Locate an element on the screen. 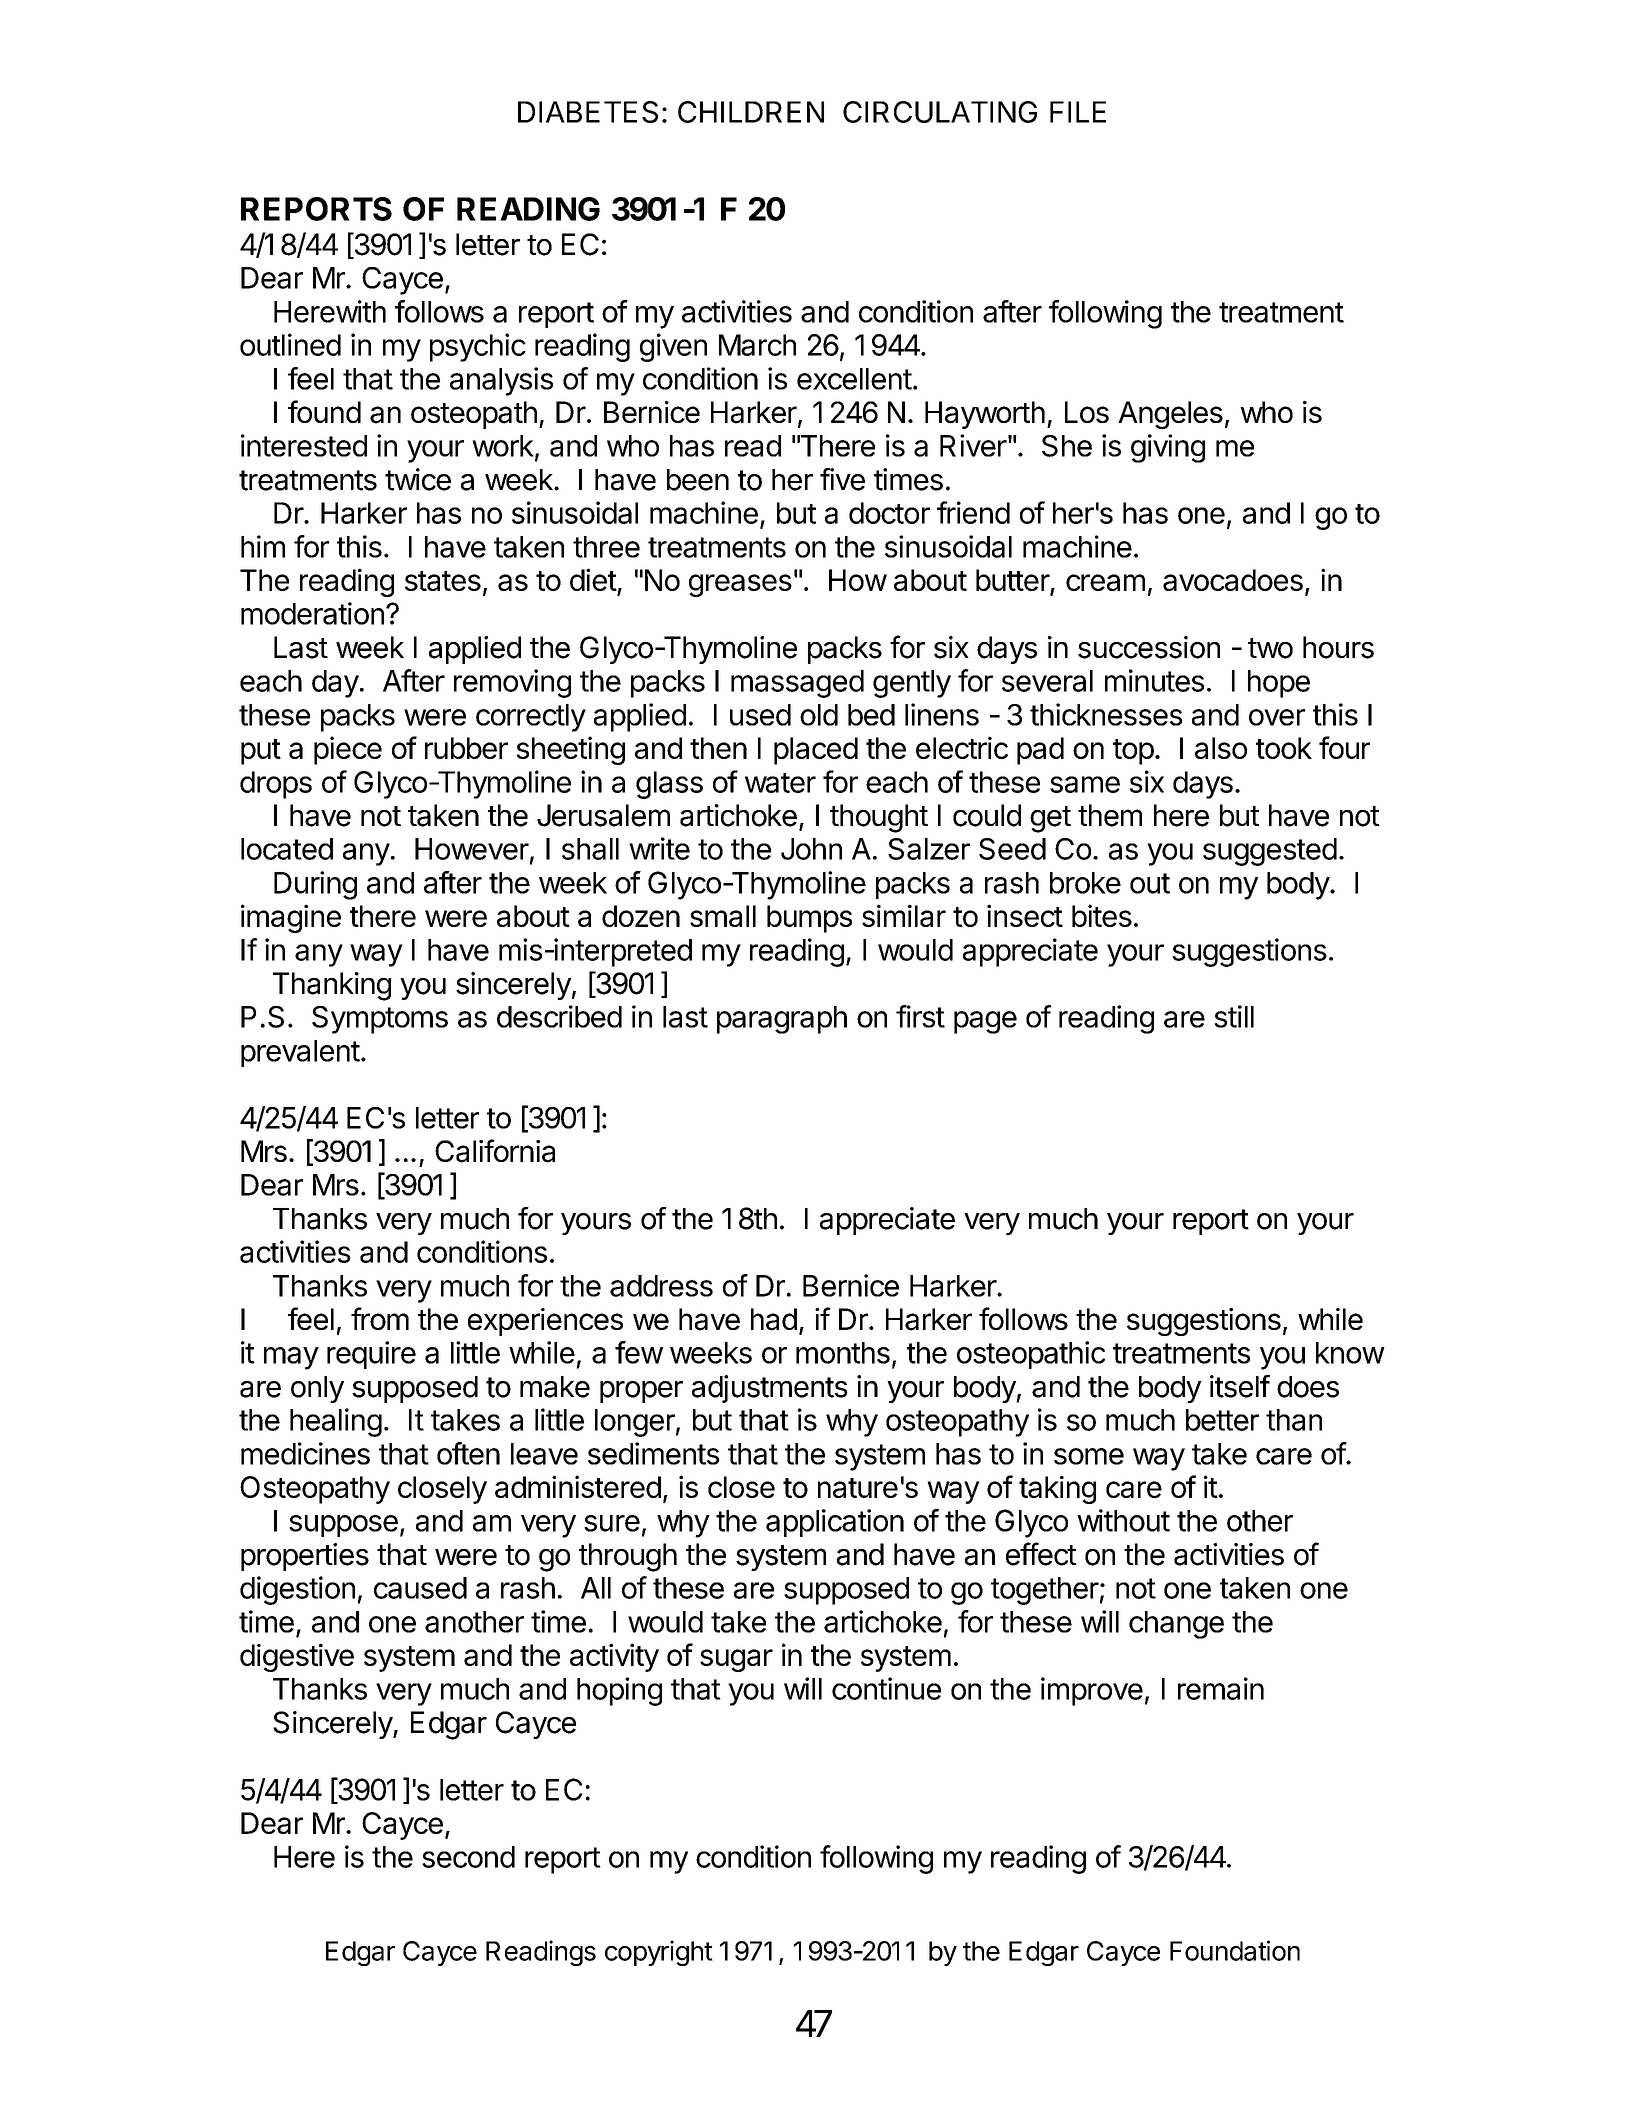 The image size is (1625, 2103). giving is located at coordinates (1168, 448).
